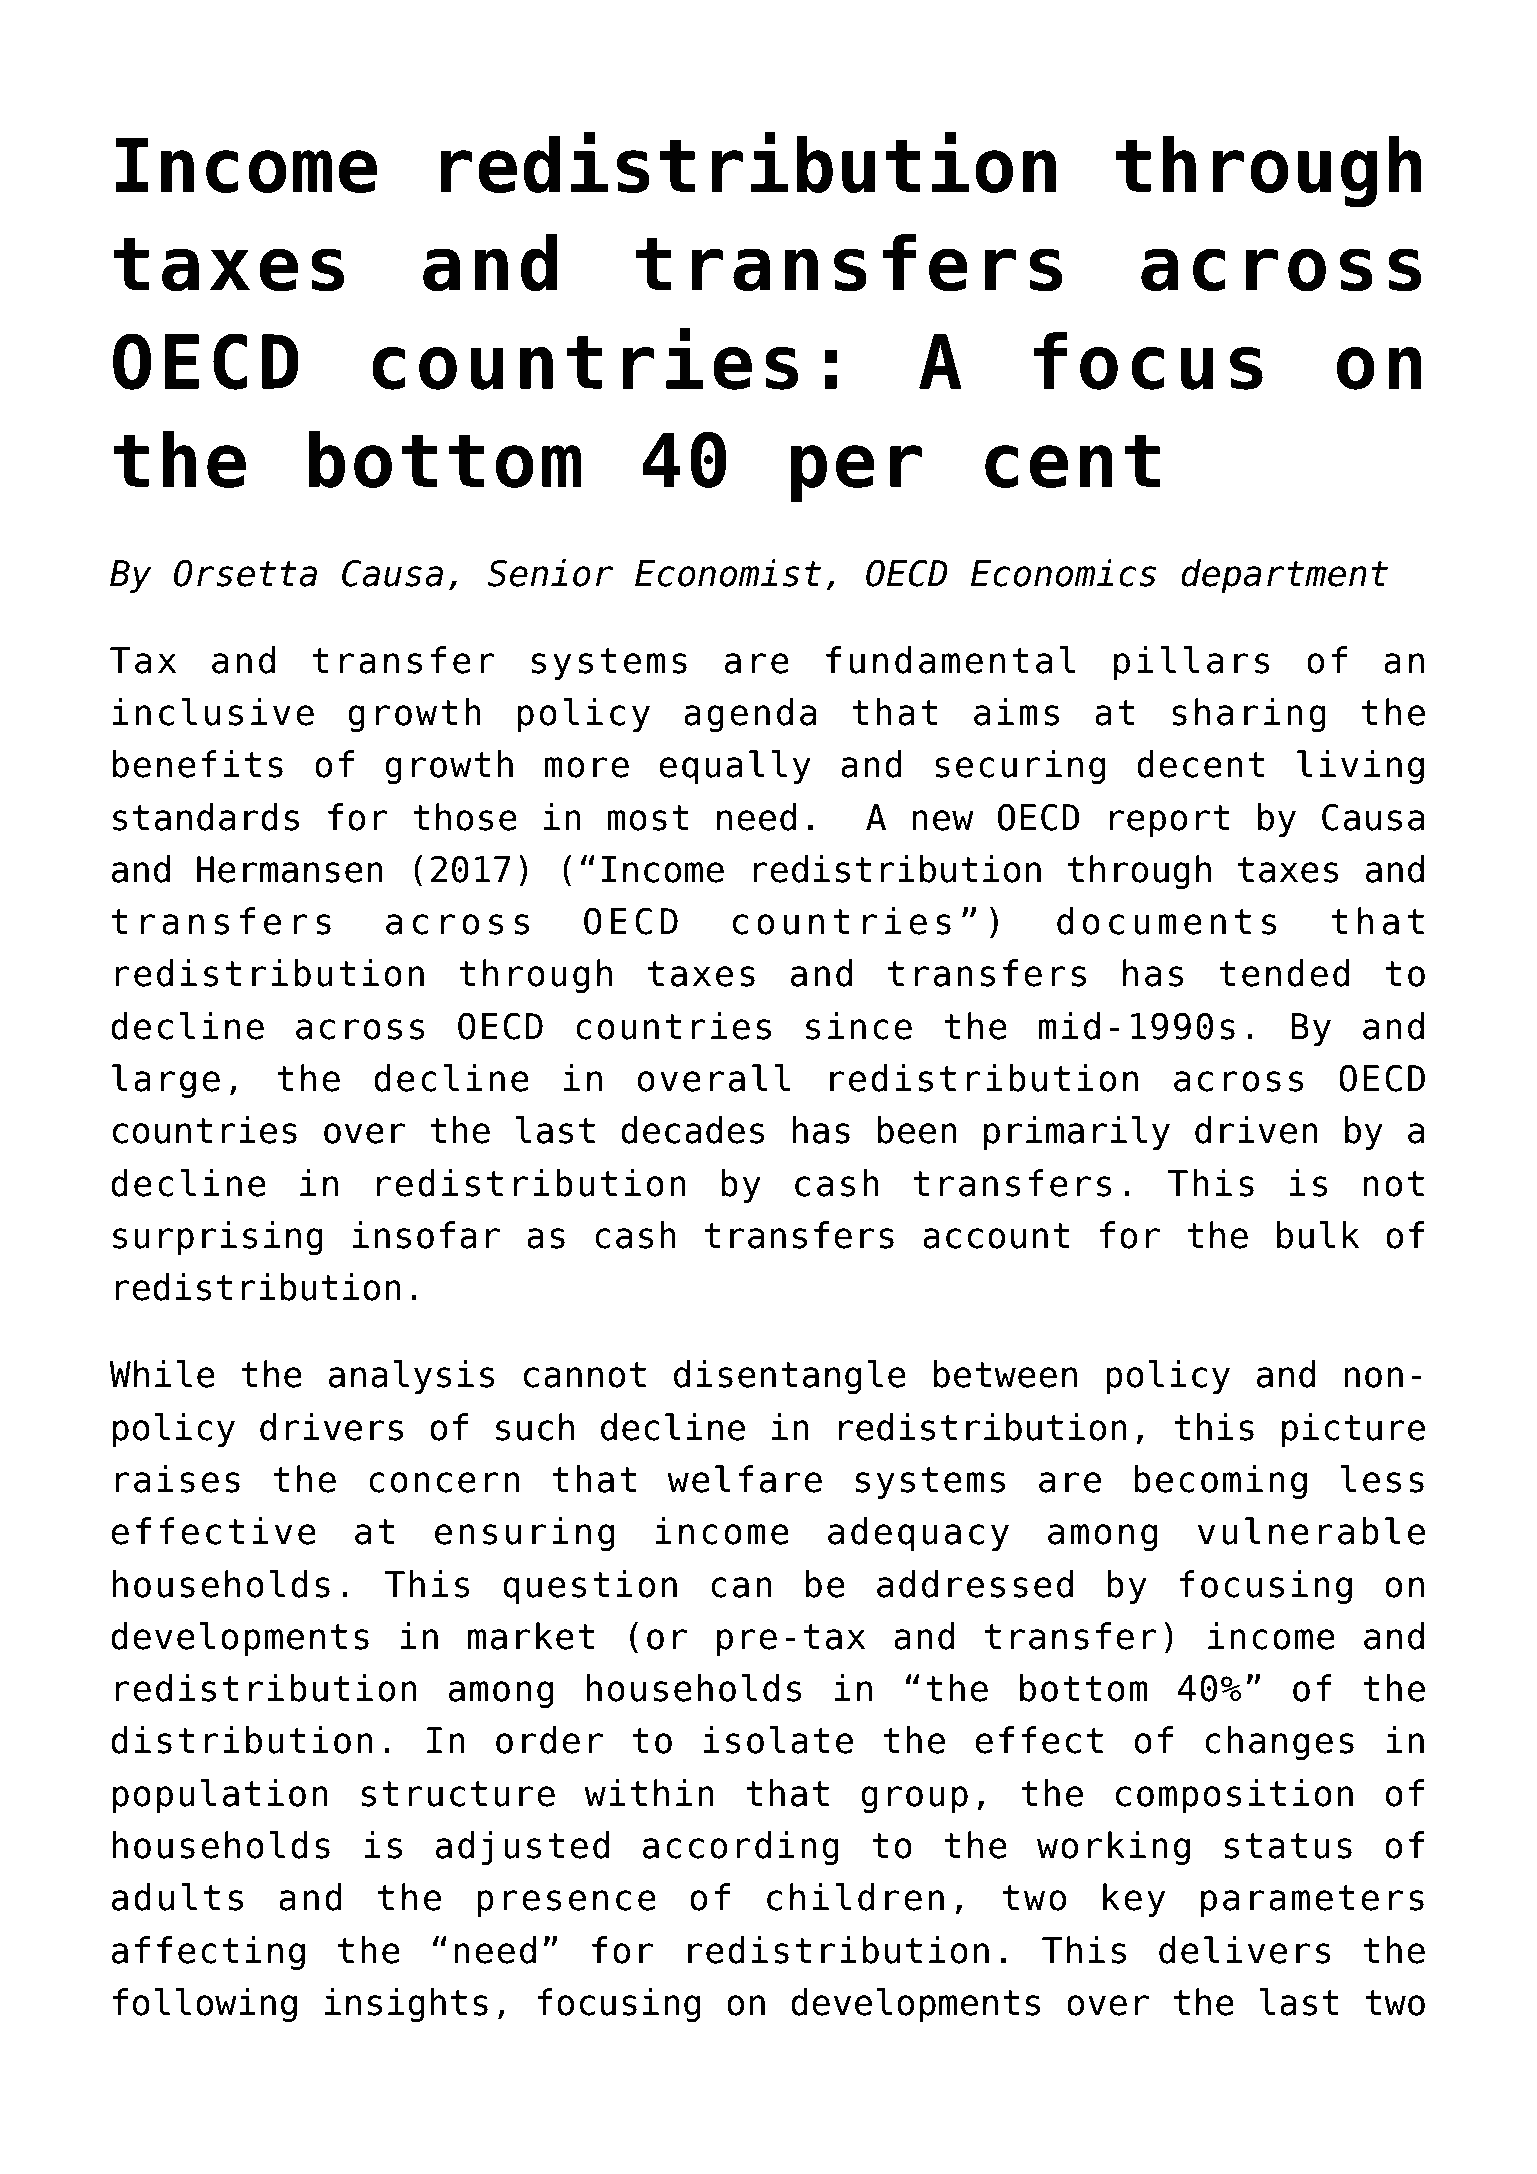  Describe the element at coordinates (1220, 1482) in the image. I see `becoming` at that location.
